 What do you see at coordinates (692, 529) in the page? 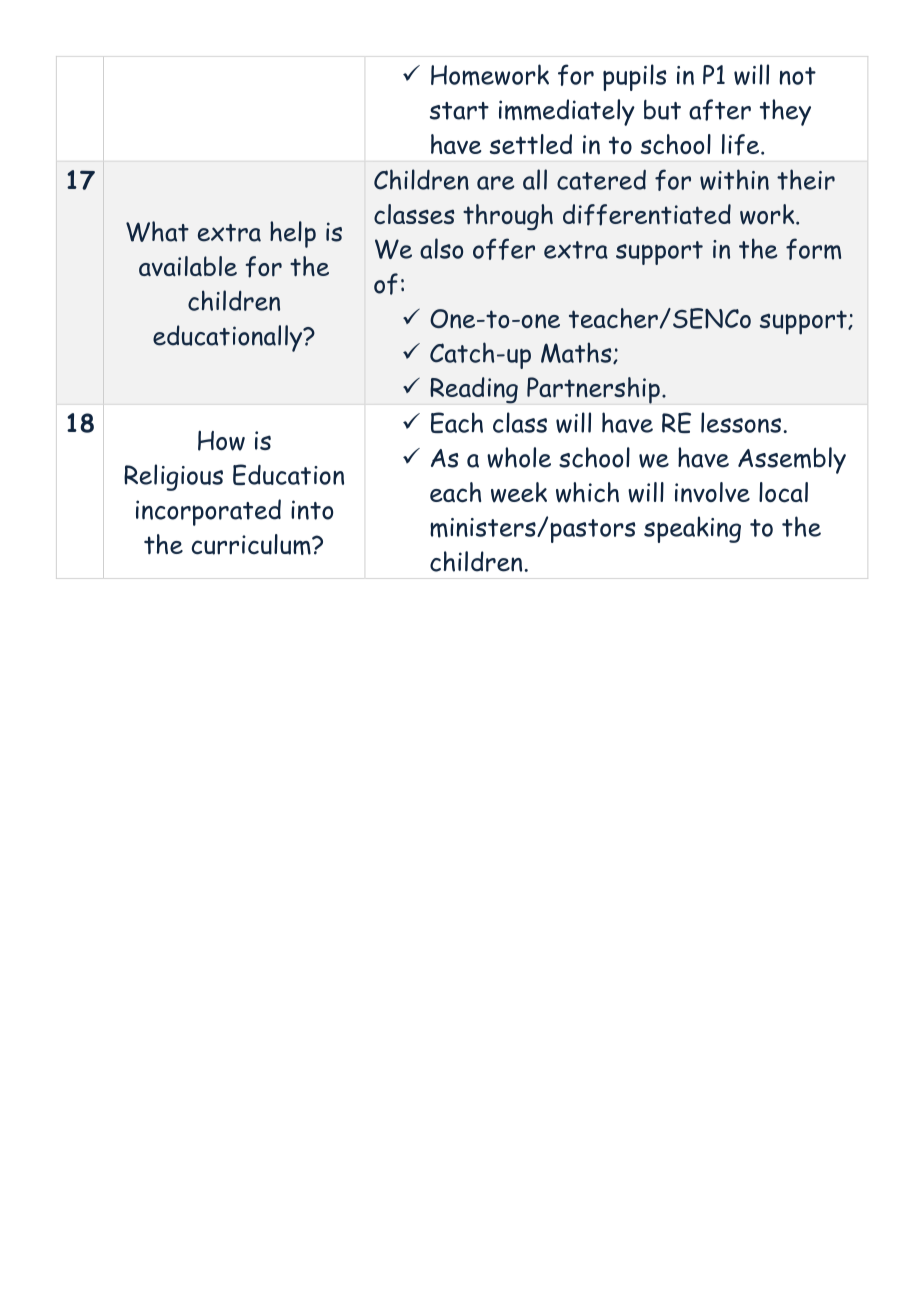
I see `speaking` at bounding box center [692, 529].
